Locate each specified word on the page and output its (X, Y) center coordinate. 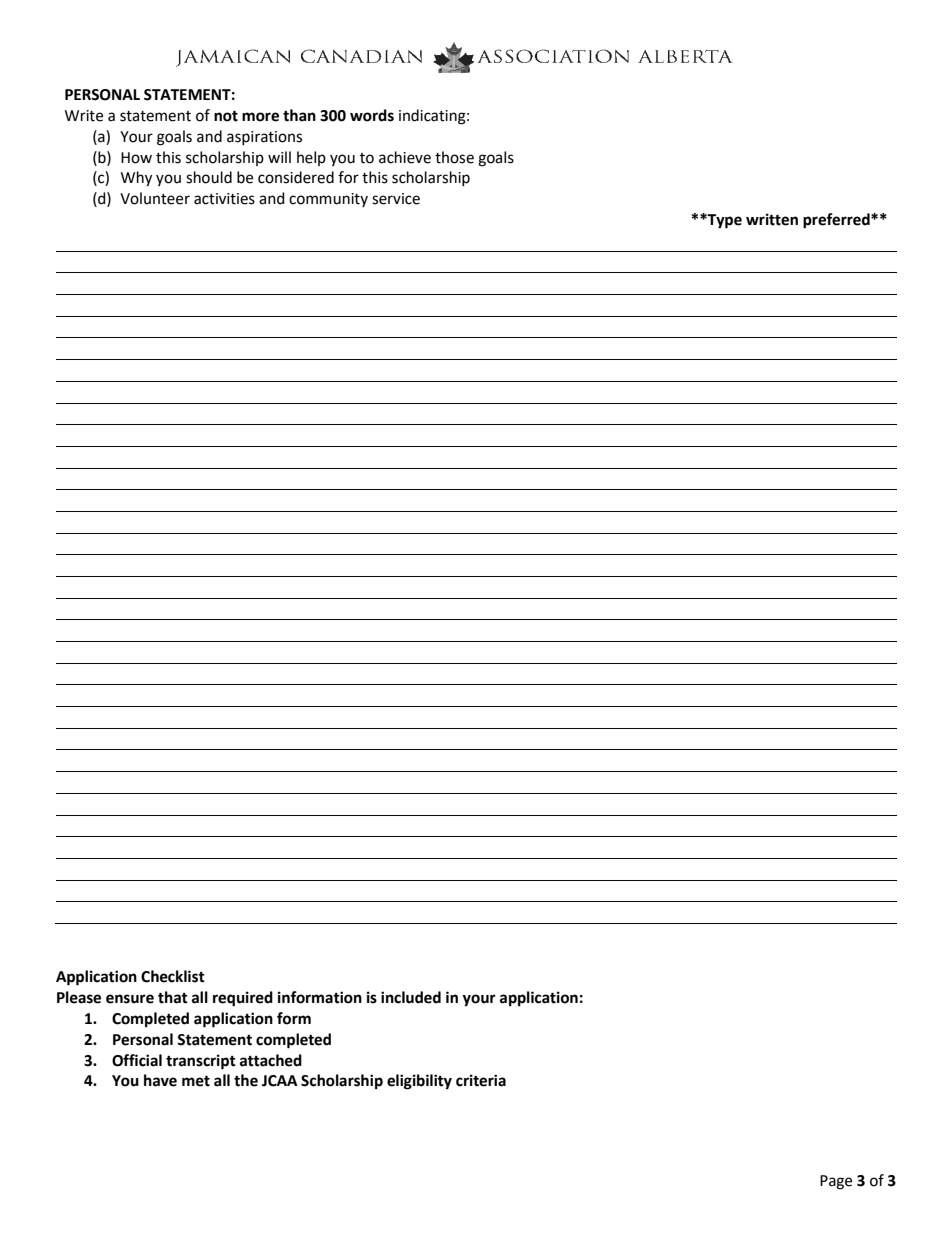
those (454, 157)
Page (836, 1182)
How (136, 158)
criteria (481, 1080)
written (772, 219)
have (160, 1080)
